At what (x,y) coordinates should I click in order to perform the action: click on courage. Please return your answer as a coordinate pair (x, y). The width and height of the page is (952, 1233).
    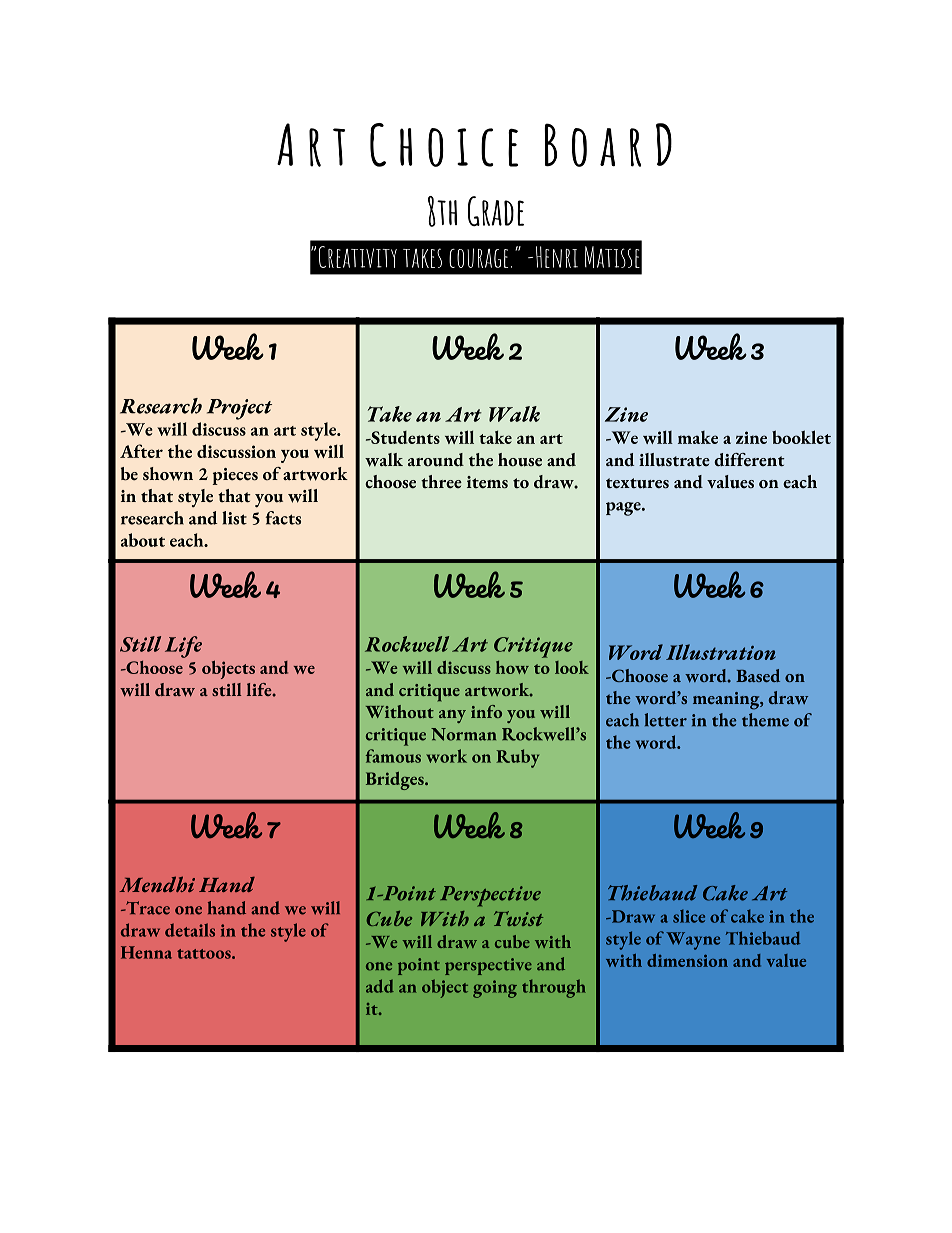
    Looking at the image, I should click on (478, 258).
